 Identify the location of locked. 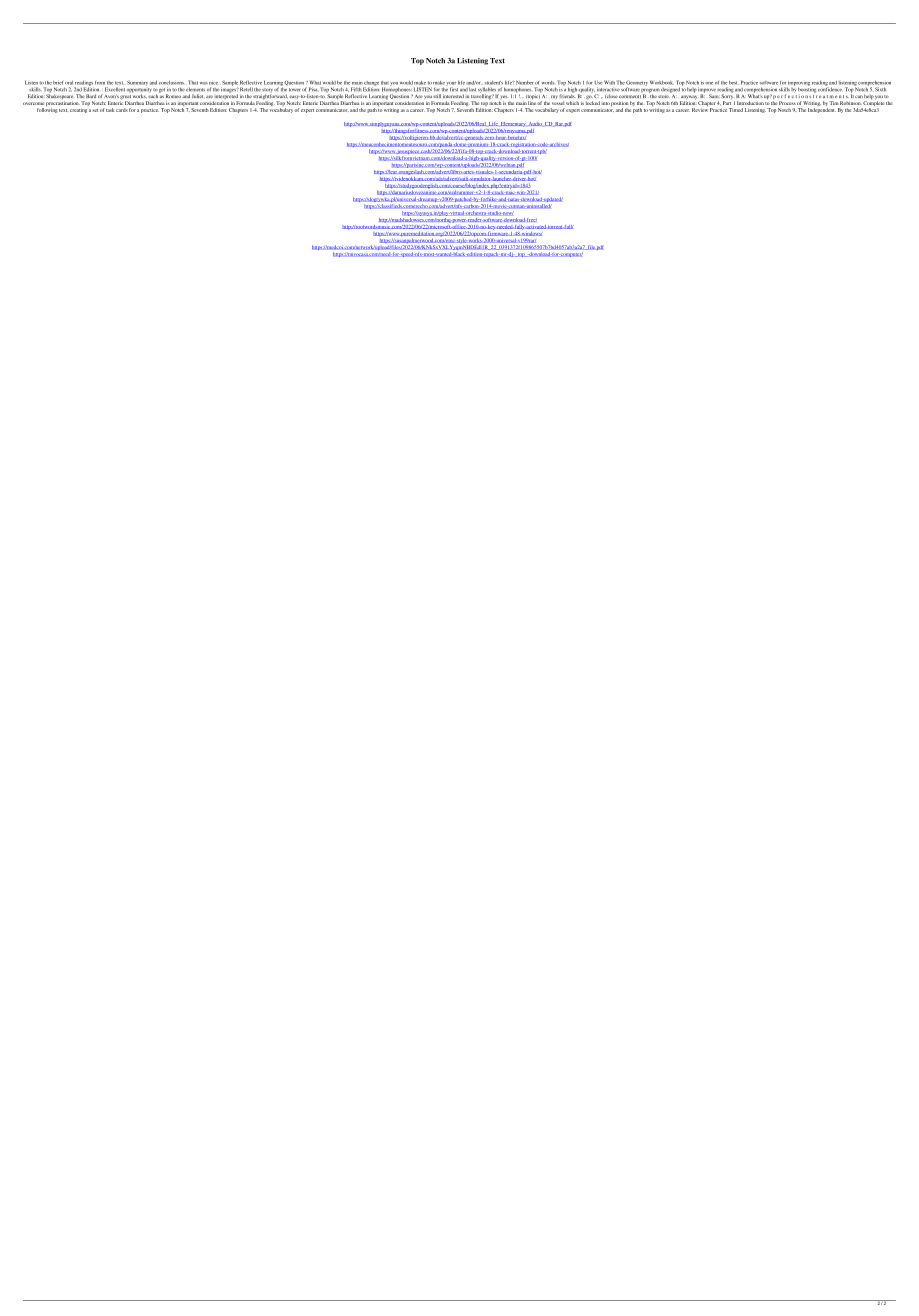
(593, 102).
